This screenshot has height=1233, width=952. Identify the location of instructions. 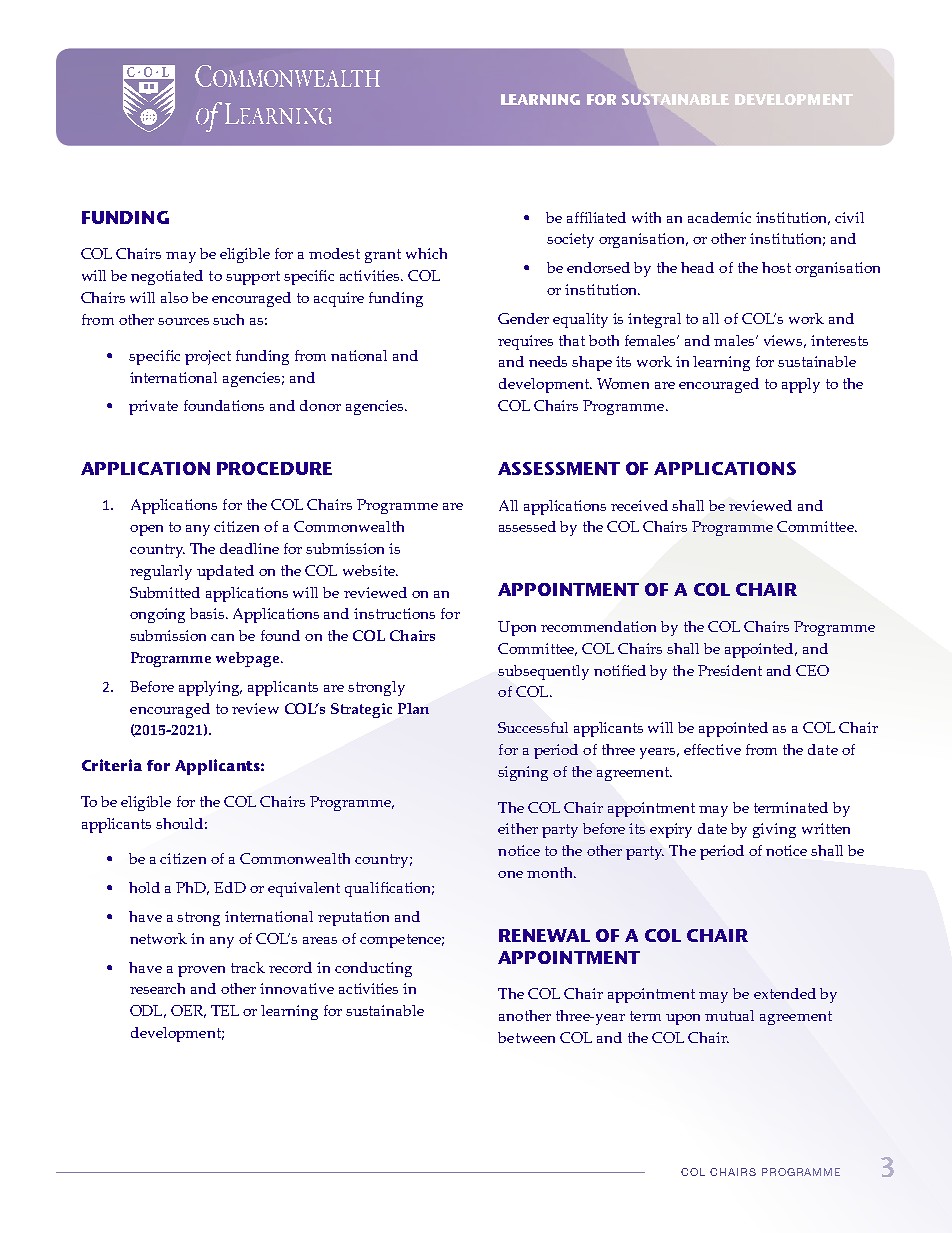
(394, 613).
